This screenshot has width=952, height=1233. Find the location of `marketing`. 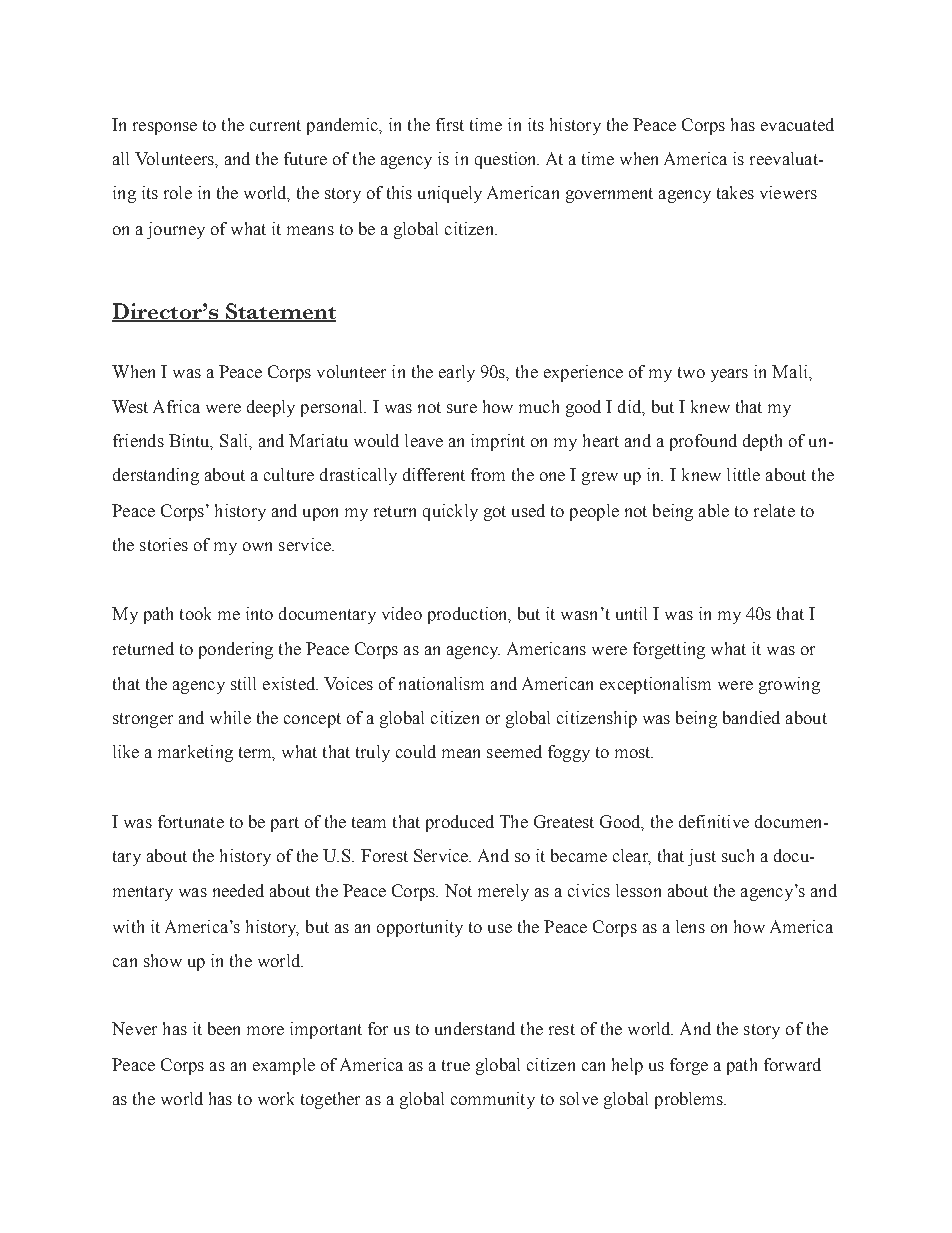

marketing is located at coordinates (195, 753).
